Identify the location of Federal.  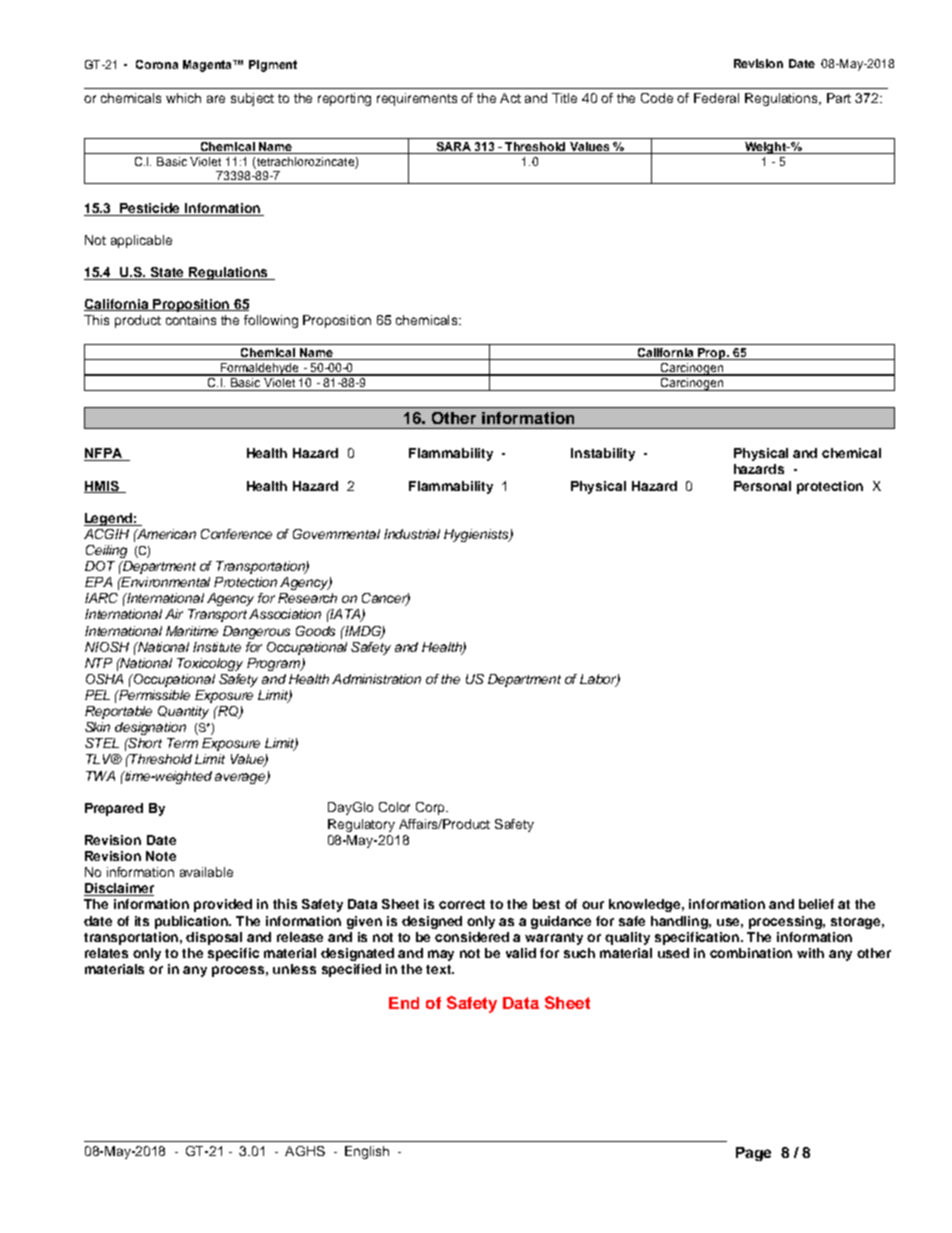
(716, 98).
